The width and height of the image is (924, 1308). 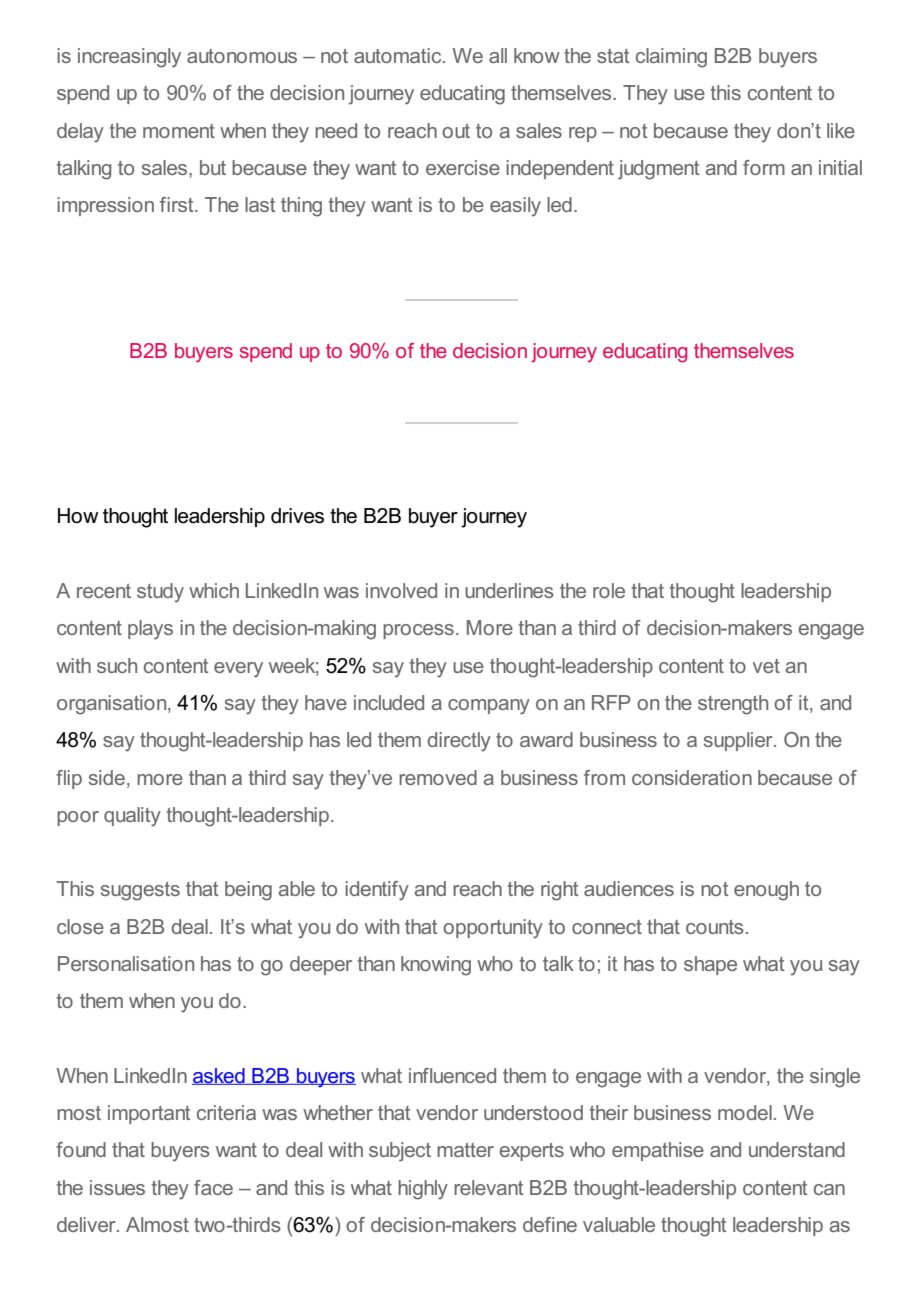 I want to click on vet, so click(x=766, y=666).
